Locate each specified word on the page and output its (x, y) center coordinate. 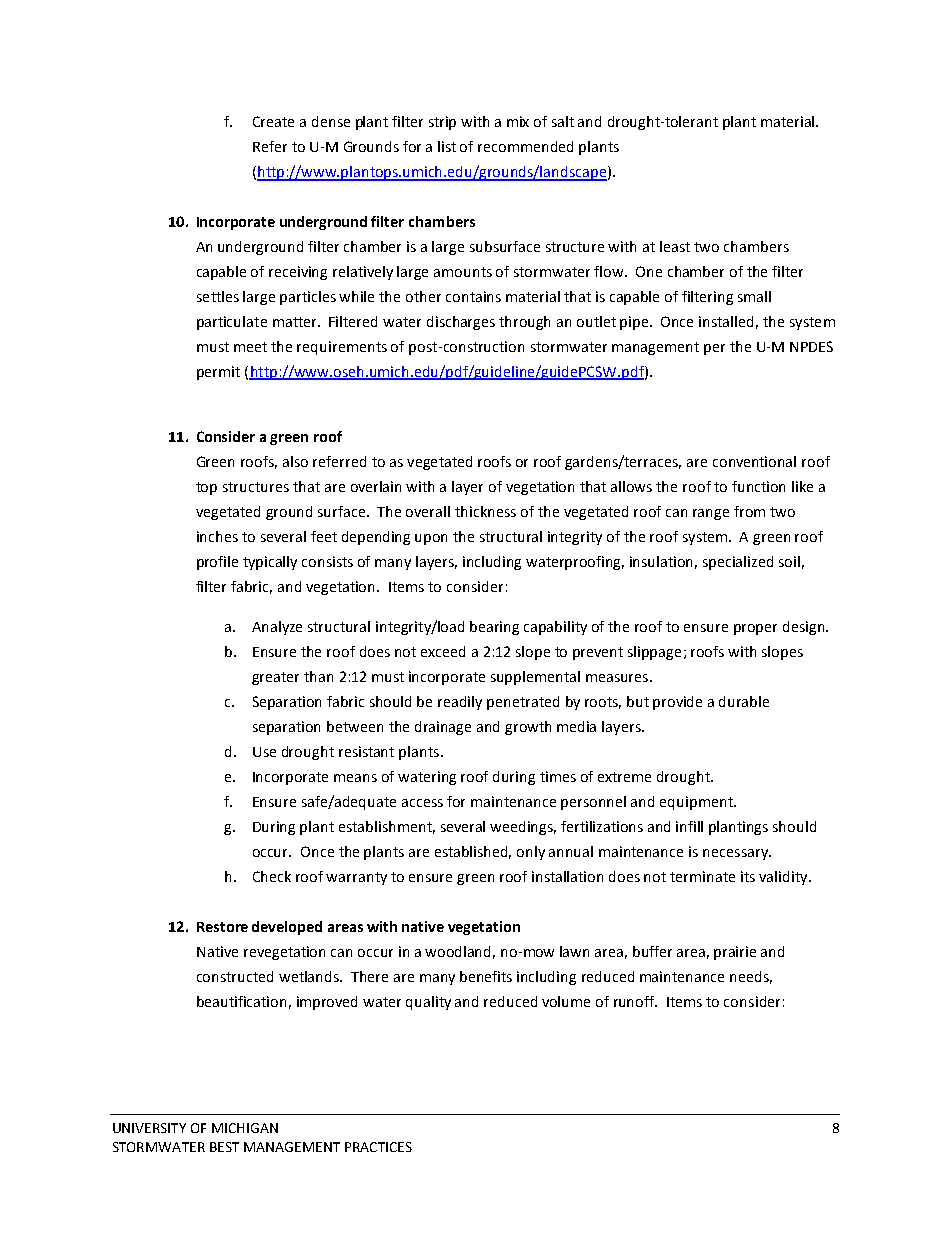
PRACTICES (378, 1147)
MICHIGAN (245, 1128)
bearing (494, 628)
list (447, 146)
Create (273, 121)
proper (755, 629)
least (675, 246)
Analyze (277, 628)
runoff (635, 1001)
